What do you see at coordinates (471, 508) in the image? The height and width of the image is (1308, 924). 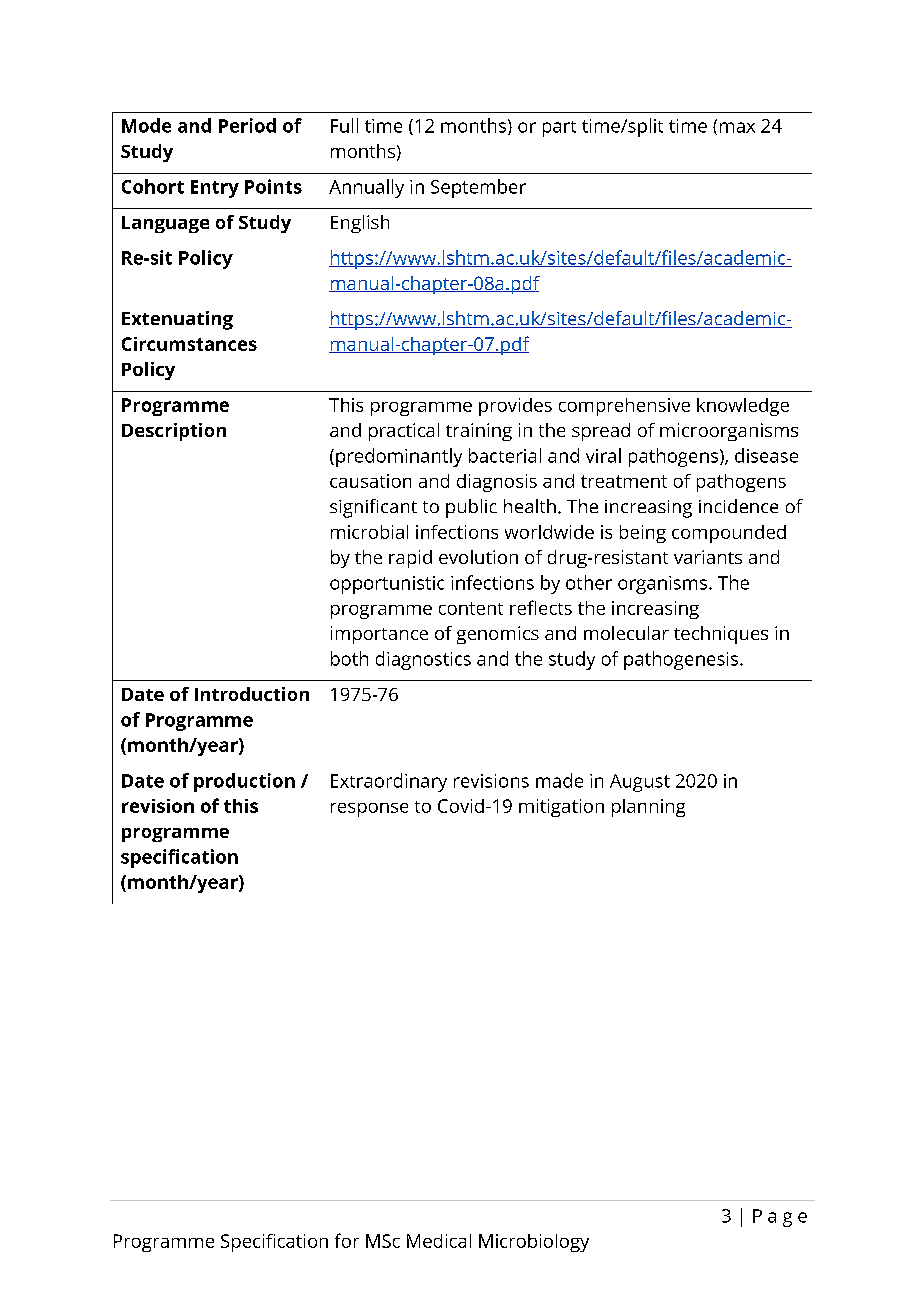 I see `public` at bounding box center [471, 508].
